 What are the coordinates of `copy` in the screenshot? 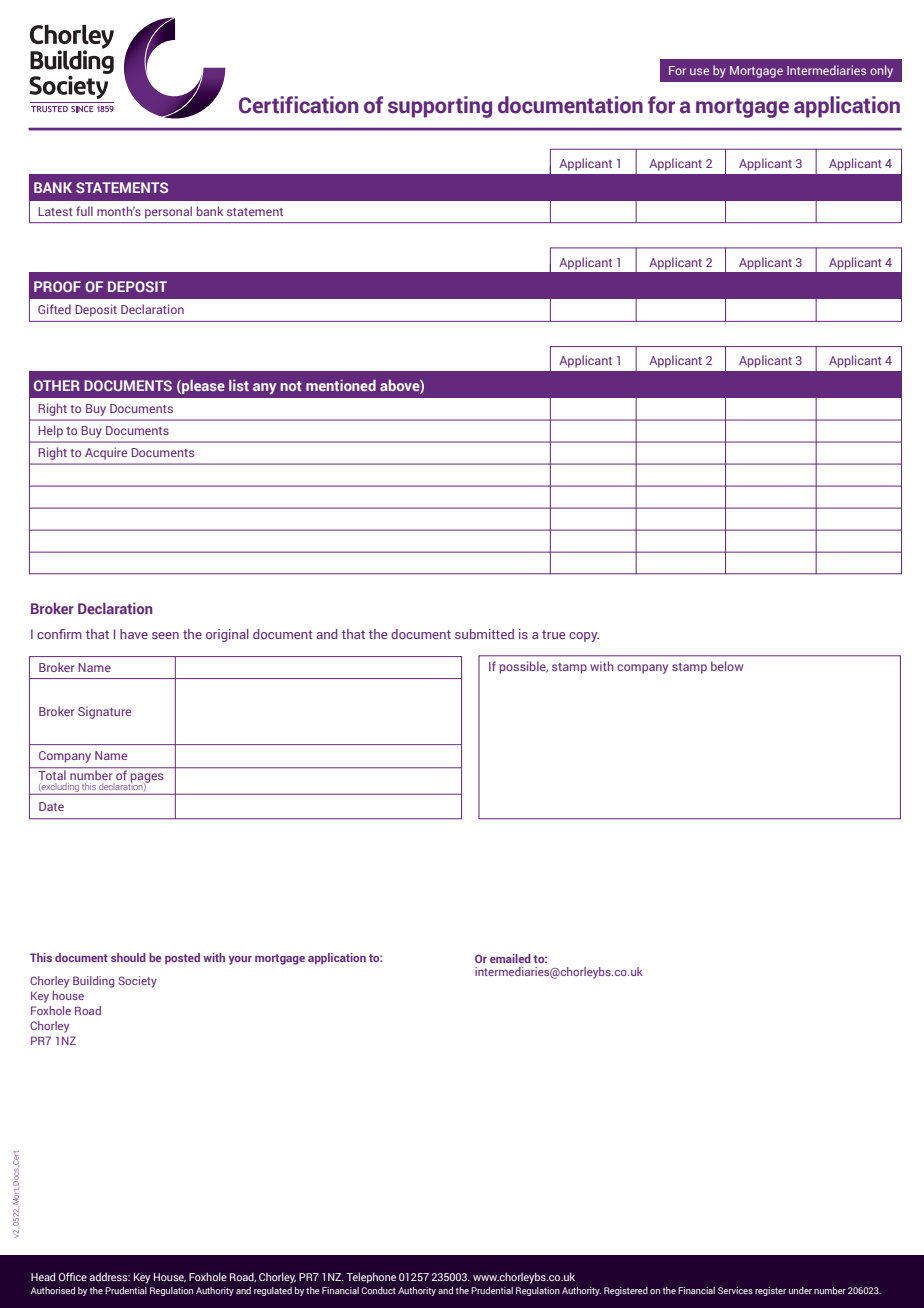 It's located at (584, 637).
